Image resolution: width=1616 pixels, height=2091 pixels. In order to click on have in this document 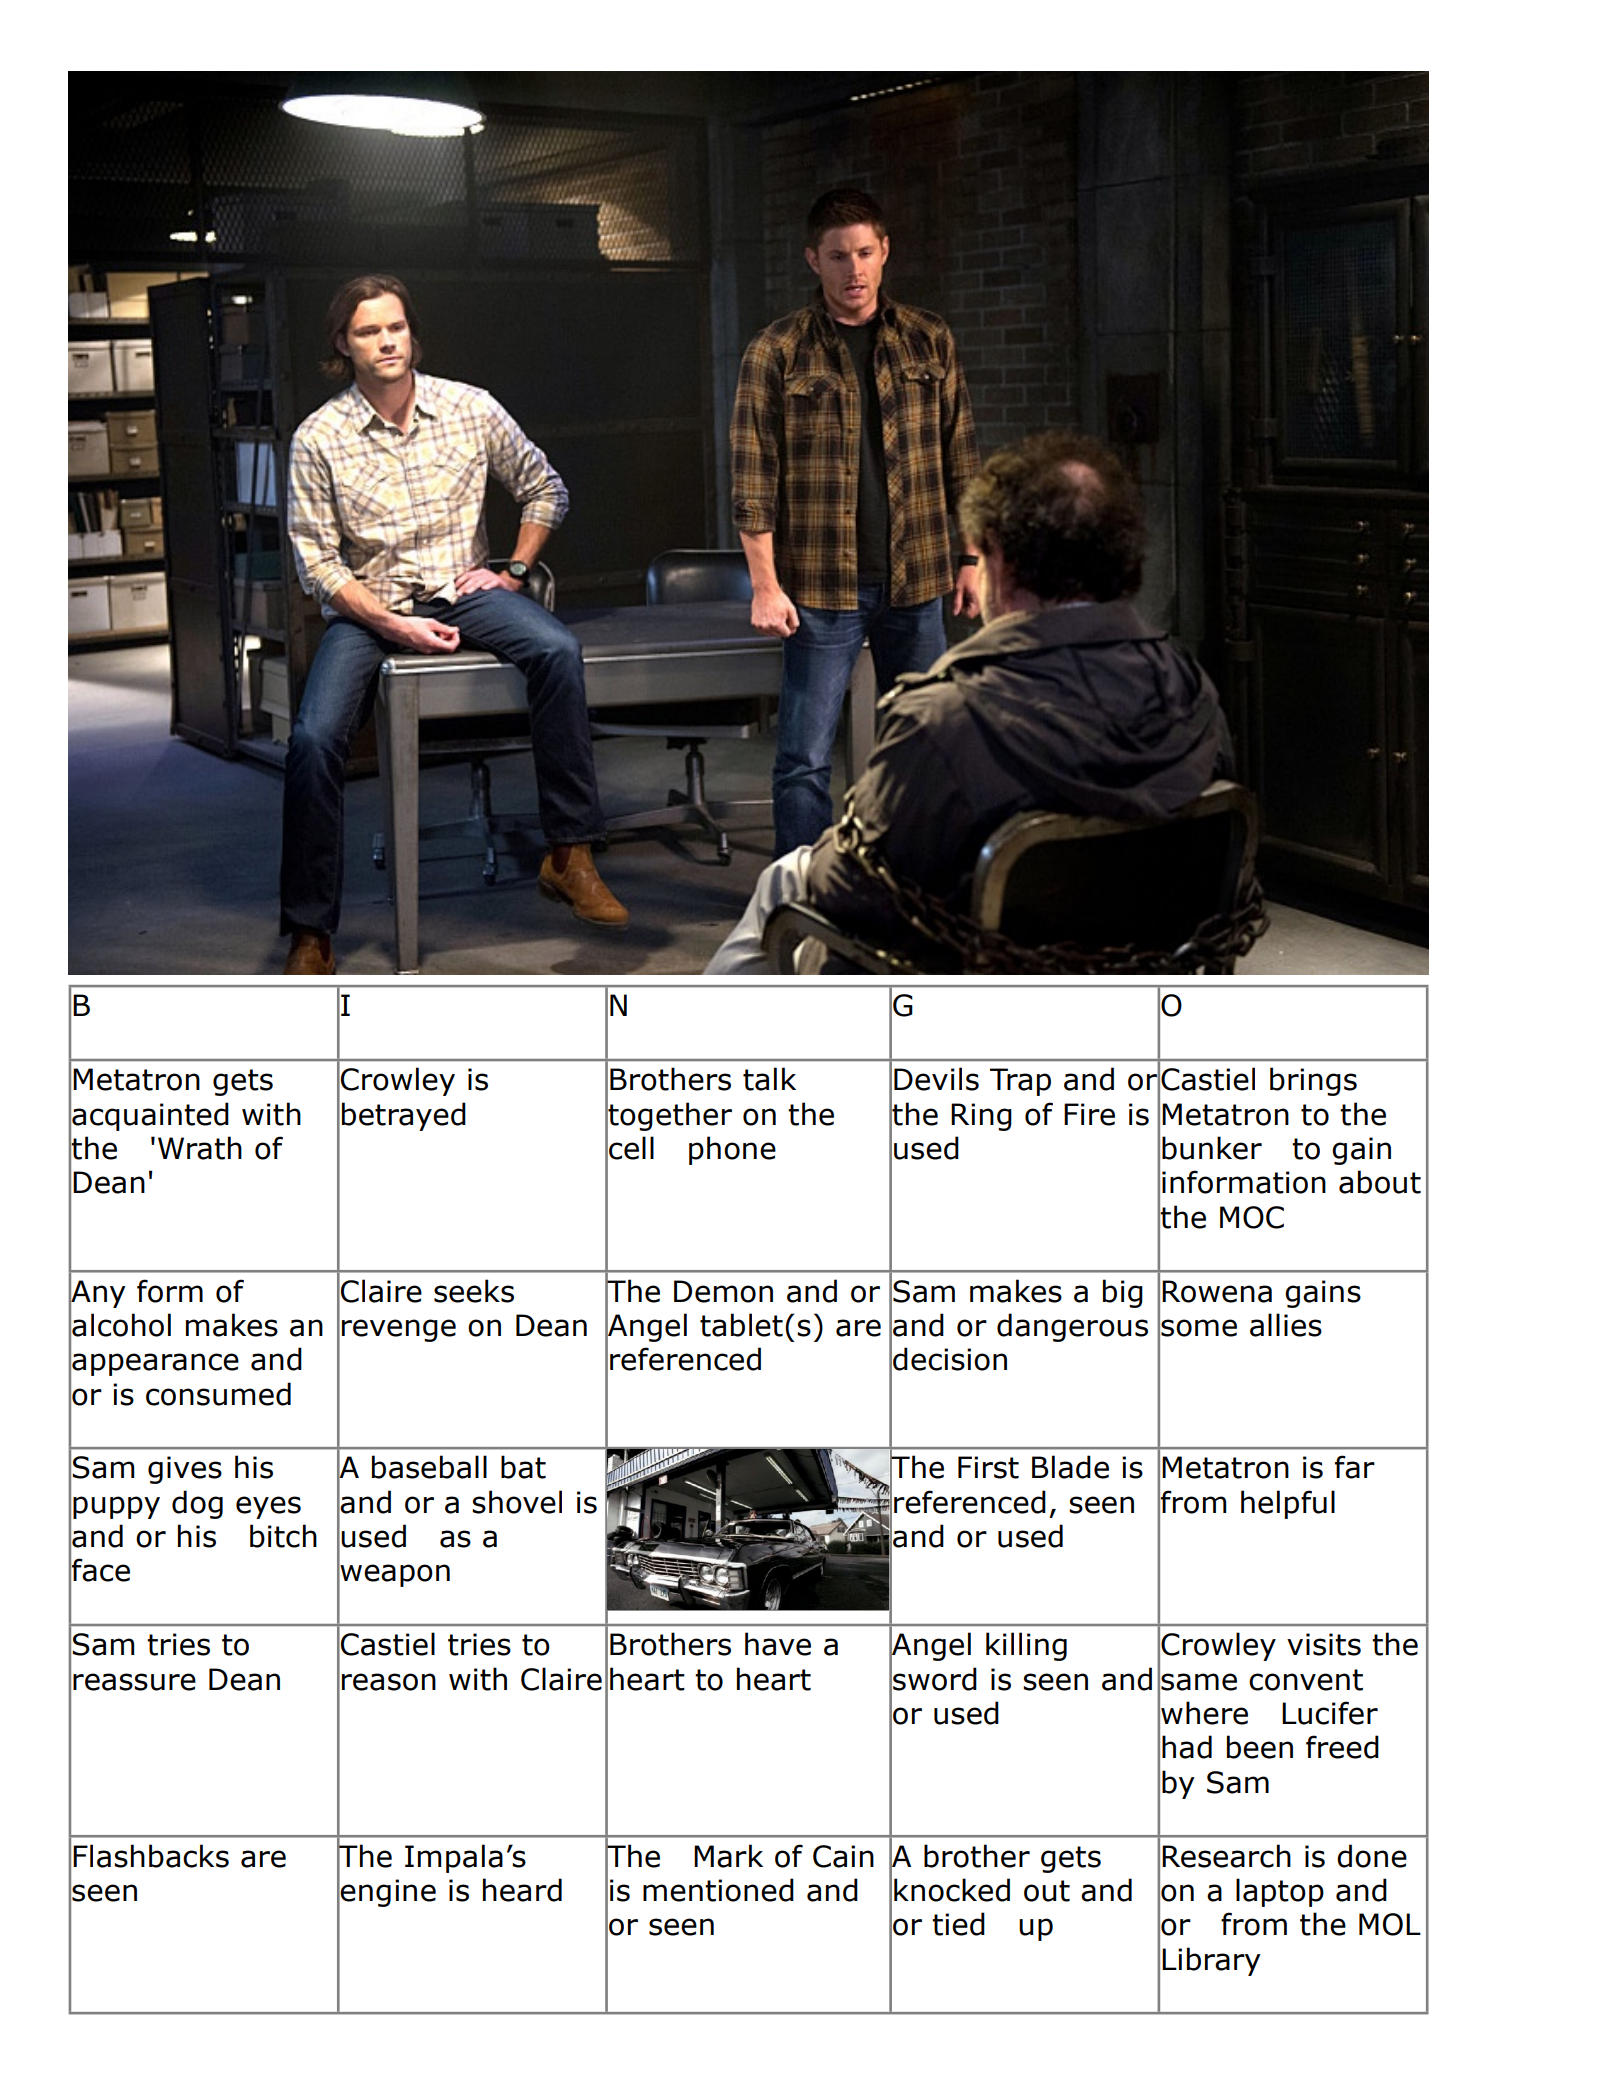, I will do `click(778, 1644)`.
